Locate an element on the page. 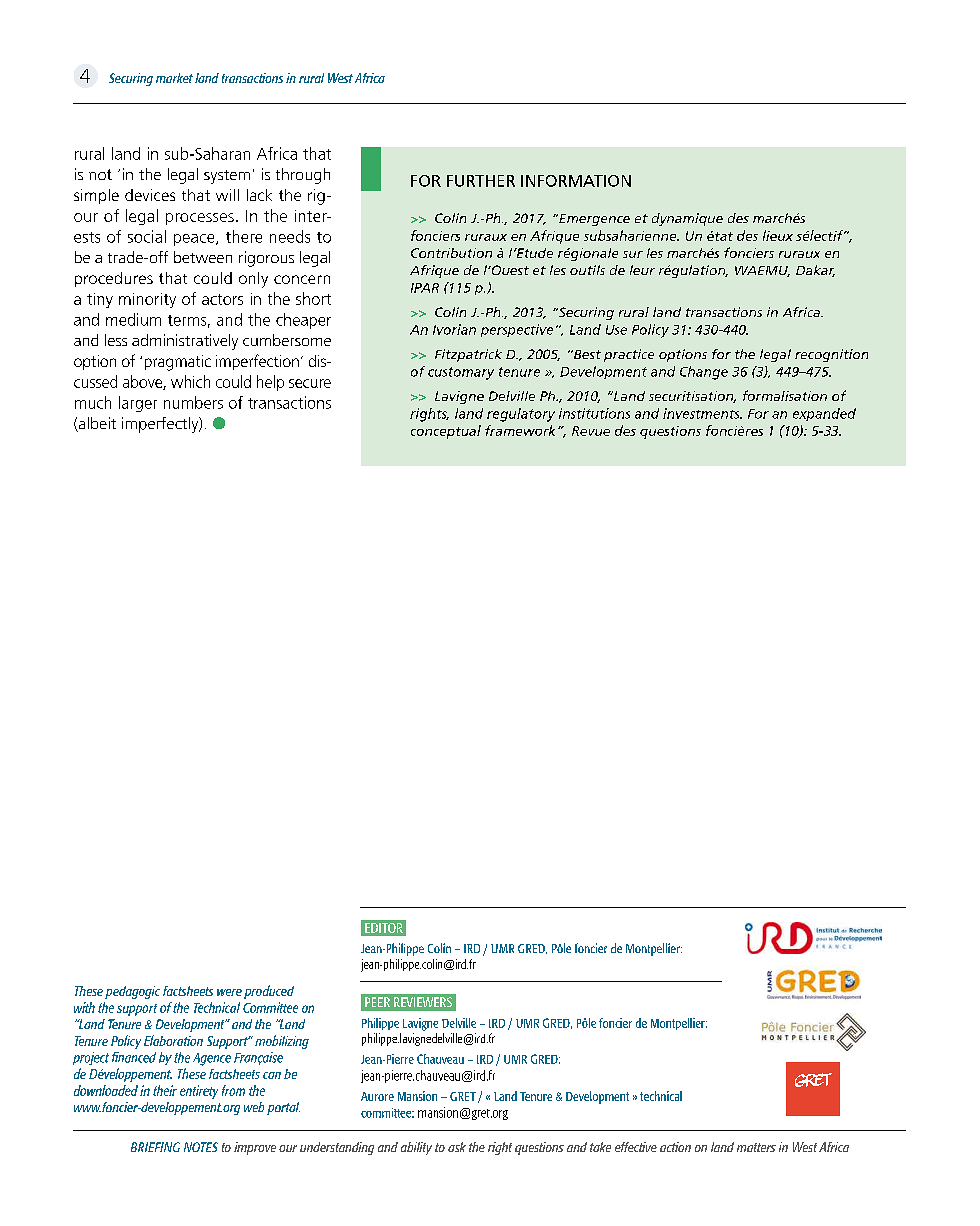 The height and width of the document is (1226, 980). numbers is located at coordinates (193, 402).
